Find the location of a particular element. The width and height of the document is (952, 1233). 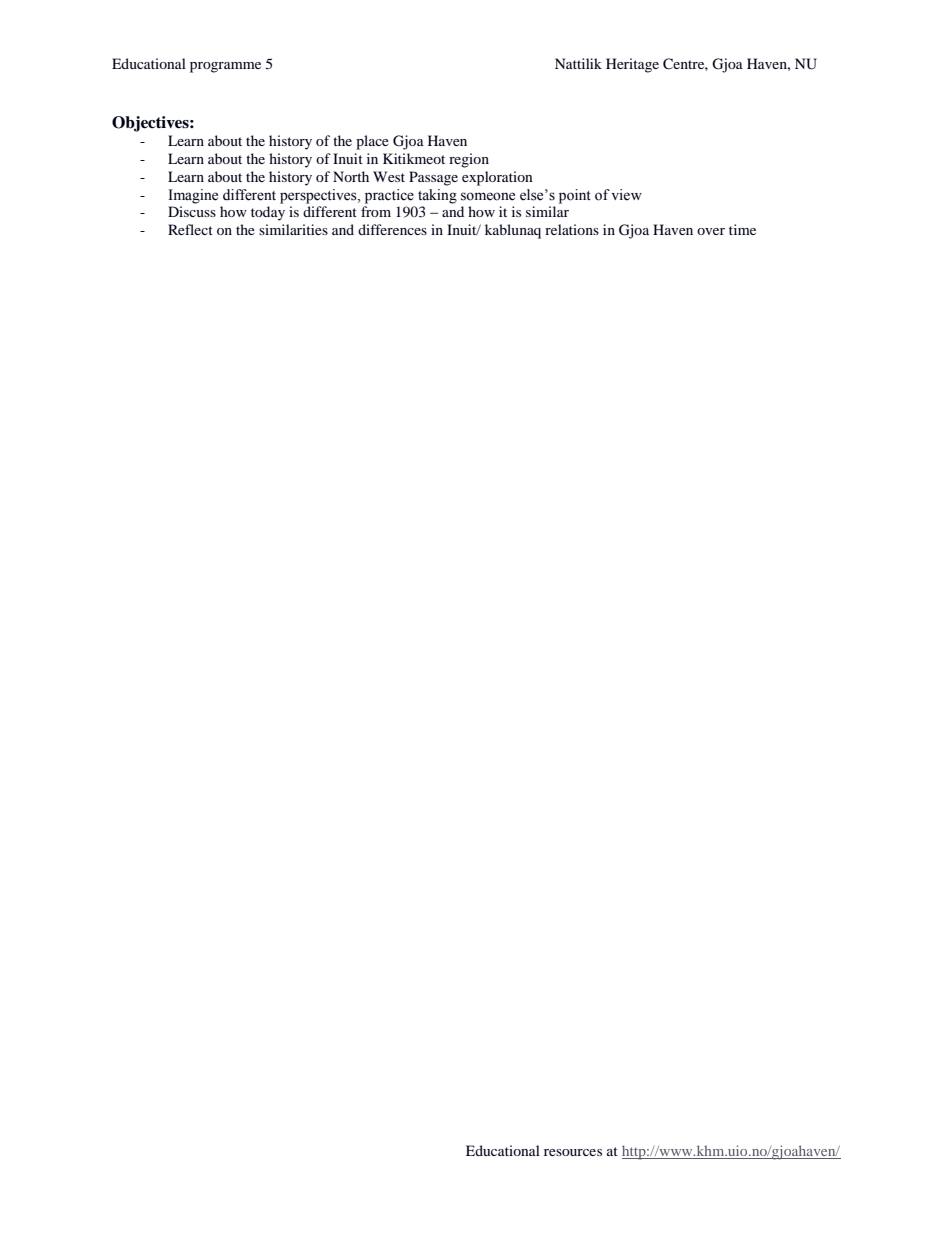

resources is located at coordinates (573, 1152).
